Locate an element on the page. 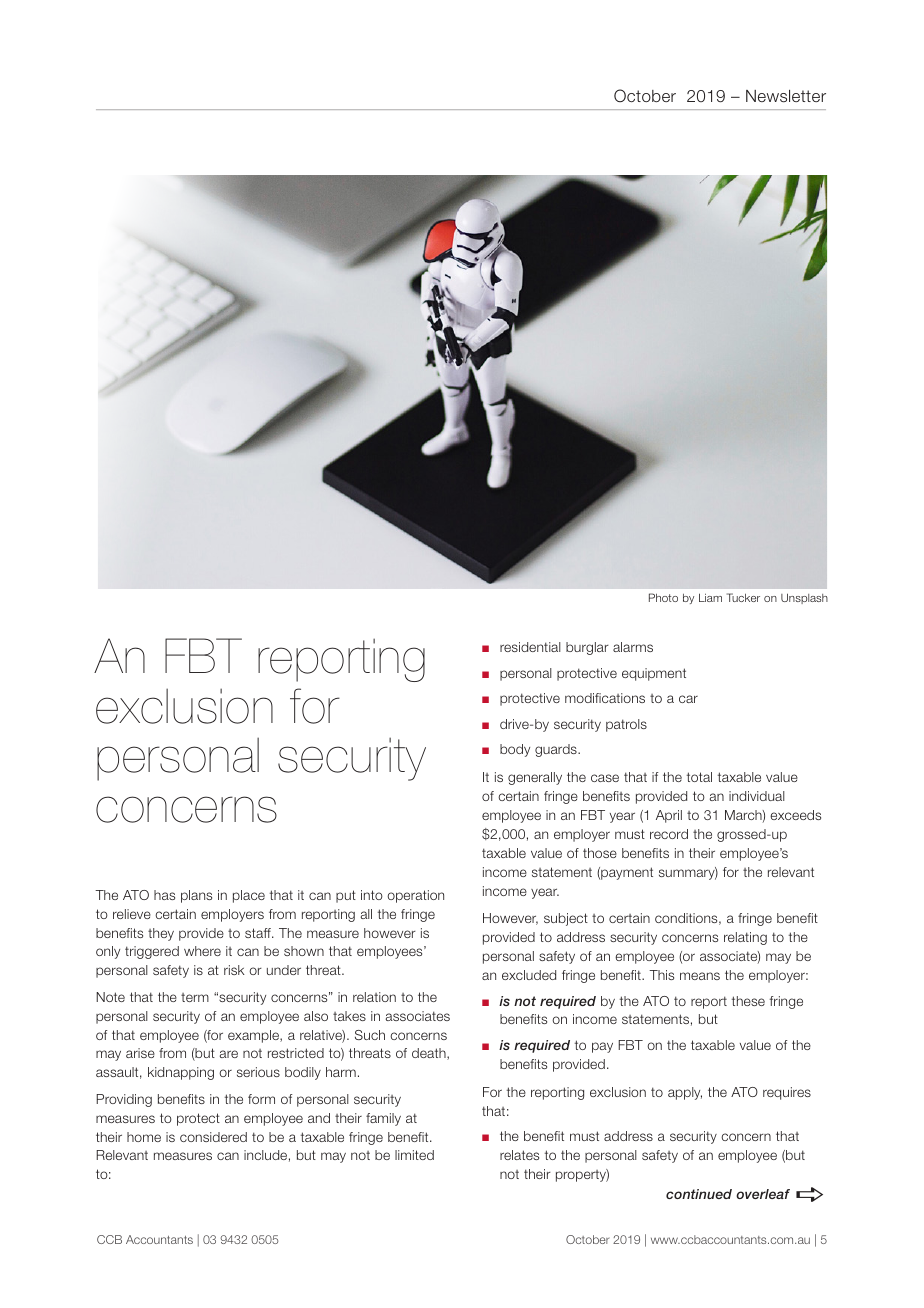 This page has width=924, height=1308. Tucker is located at coordinates (743, 597).
